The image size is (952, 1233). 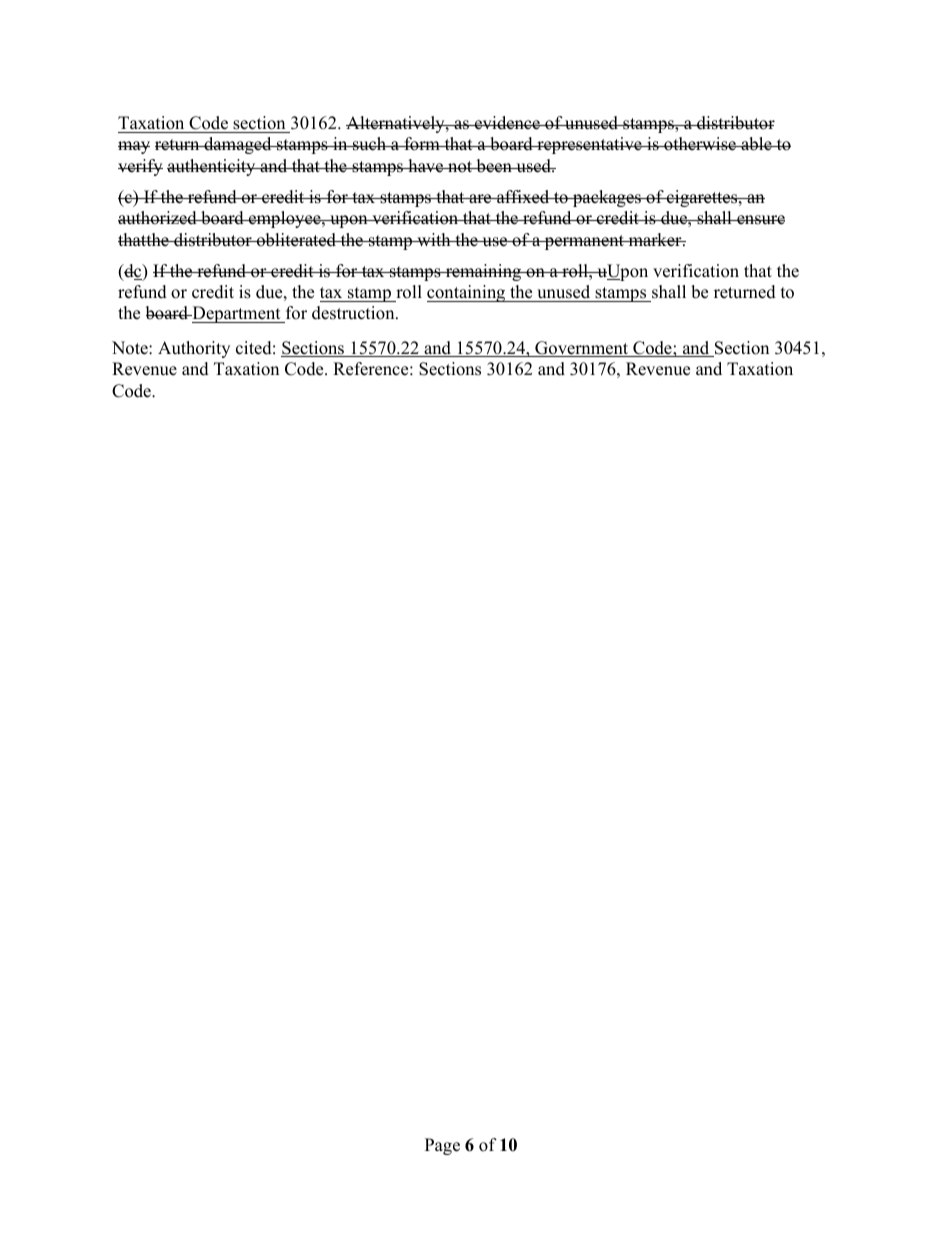 I want to click on permanent, so click(x=584, y=242).
